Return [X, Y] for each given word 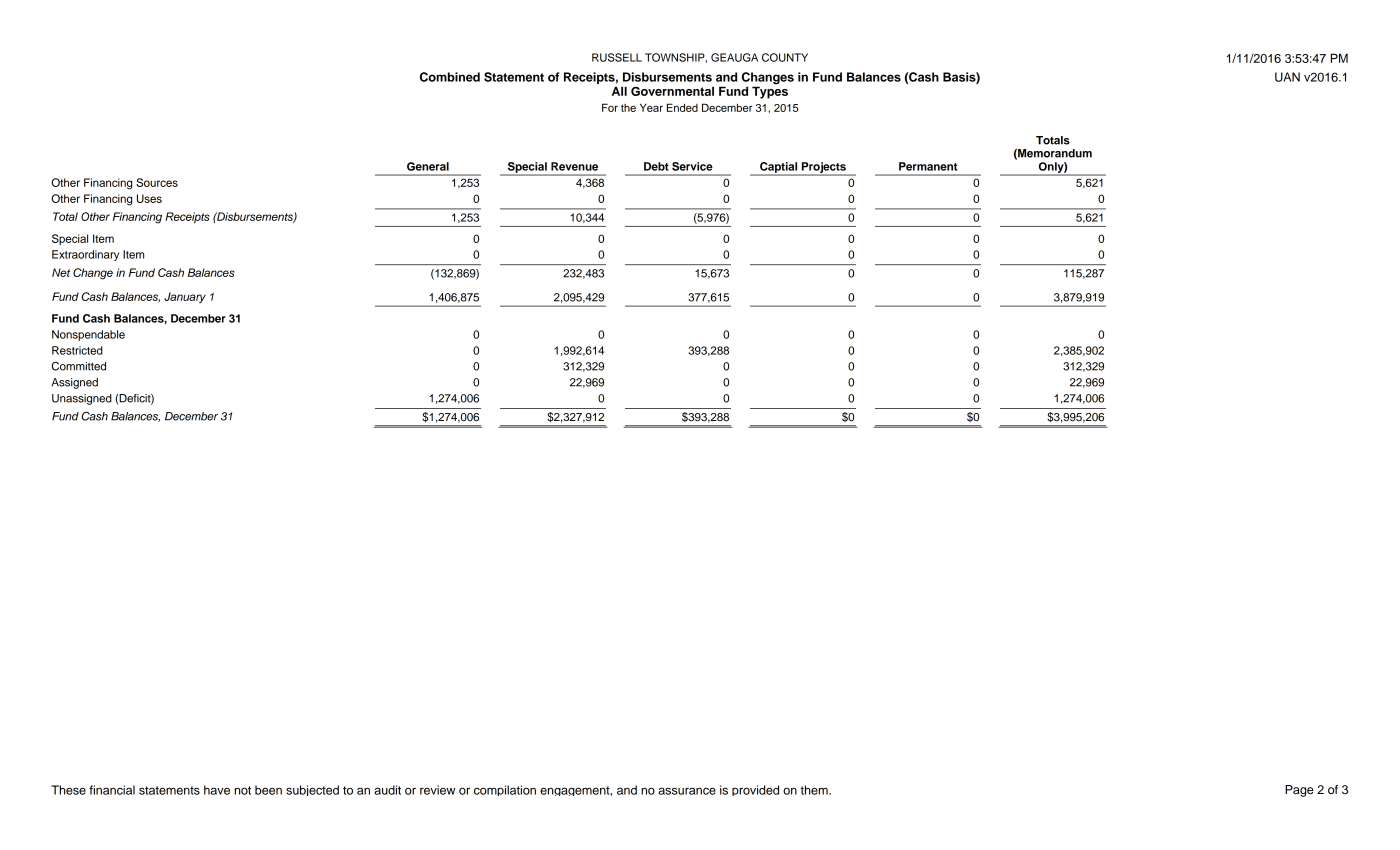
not [242, 790]
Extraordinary [85, 255]
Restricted [77, 350]
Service [692, 166]
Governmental [672, 91]
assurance [687, 791]
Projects [823, 168]
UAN [1287, 77]
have [217, 790]
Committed [79, 366]
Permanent [928, 166]
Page [1299, 791]
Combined [450, 77]
